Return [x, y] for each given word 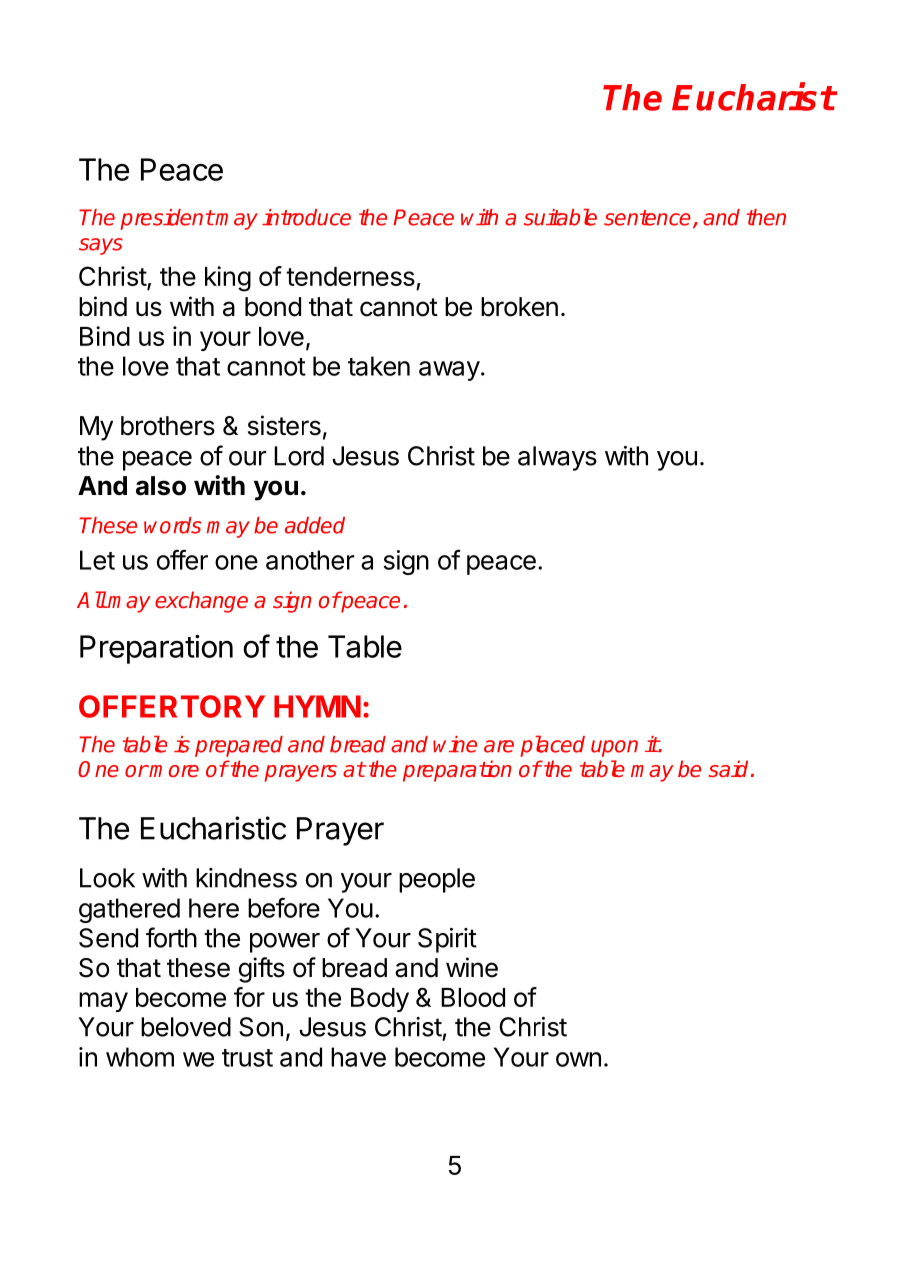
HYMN [317, 706]
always [557, 458]
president [167, 219]
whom [140, 1057]
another [310, 560]
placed [552, 746]
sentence [647, 218]
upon [614, 748]
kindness [246, 878]
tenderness [350, 276]
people [437, 880]
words [172, 525]
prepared [239, 746]
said [730, 769]
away [449, 371]
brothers [168, 426]
